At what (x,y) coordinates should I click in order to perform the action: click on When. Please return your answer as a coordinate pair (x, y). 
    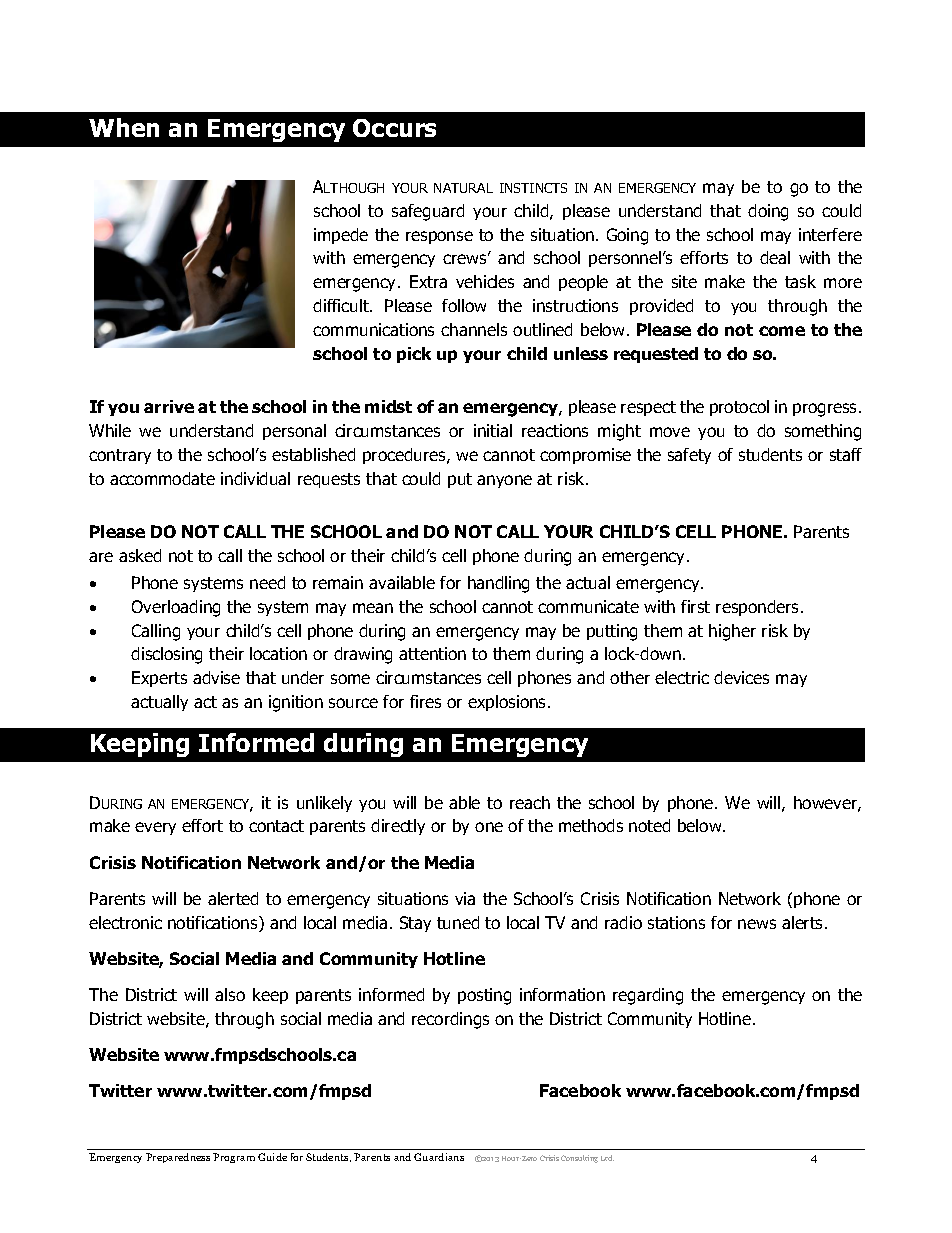
    Looking at the image, I should click on (124, 127).
